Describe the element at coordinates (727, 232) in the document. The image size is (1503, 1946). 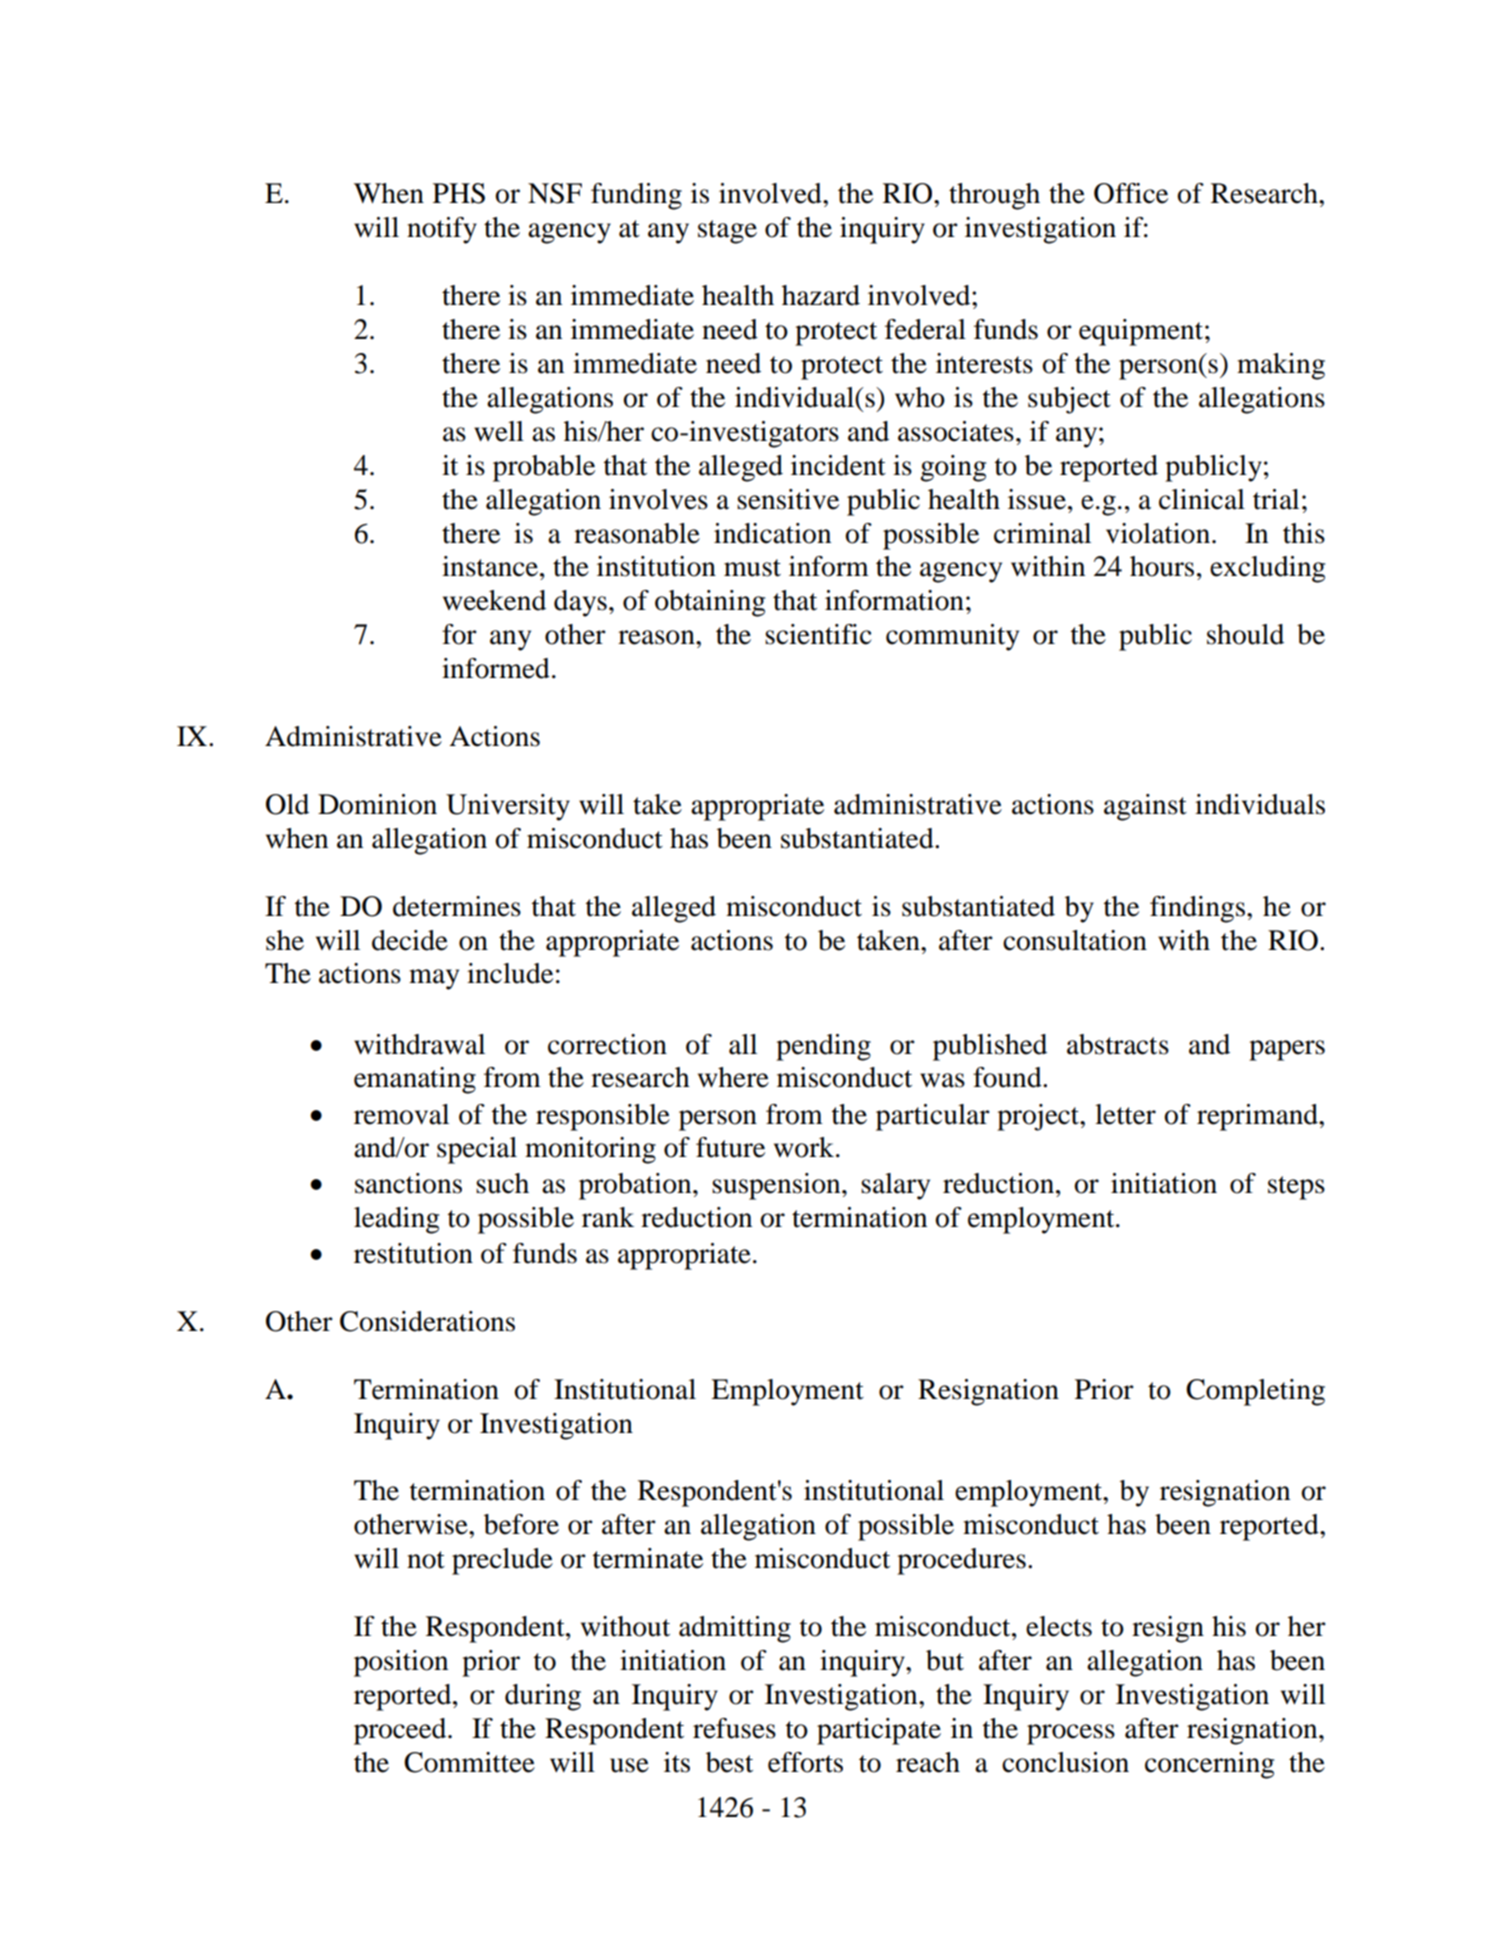
I see `stage` at that location.
